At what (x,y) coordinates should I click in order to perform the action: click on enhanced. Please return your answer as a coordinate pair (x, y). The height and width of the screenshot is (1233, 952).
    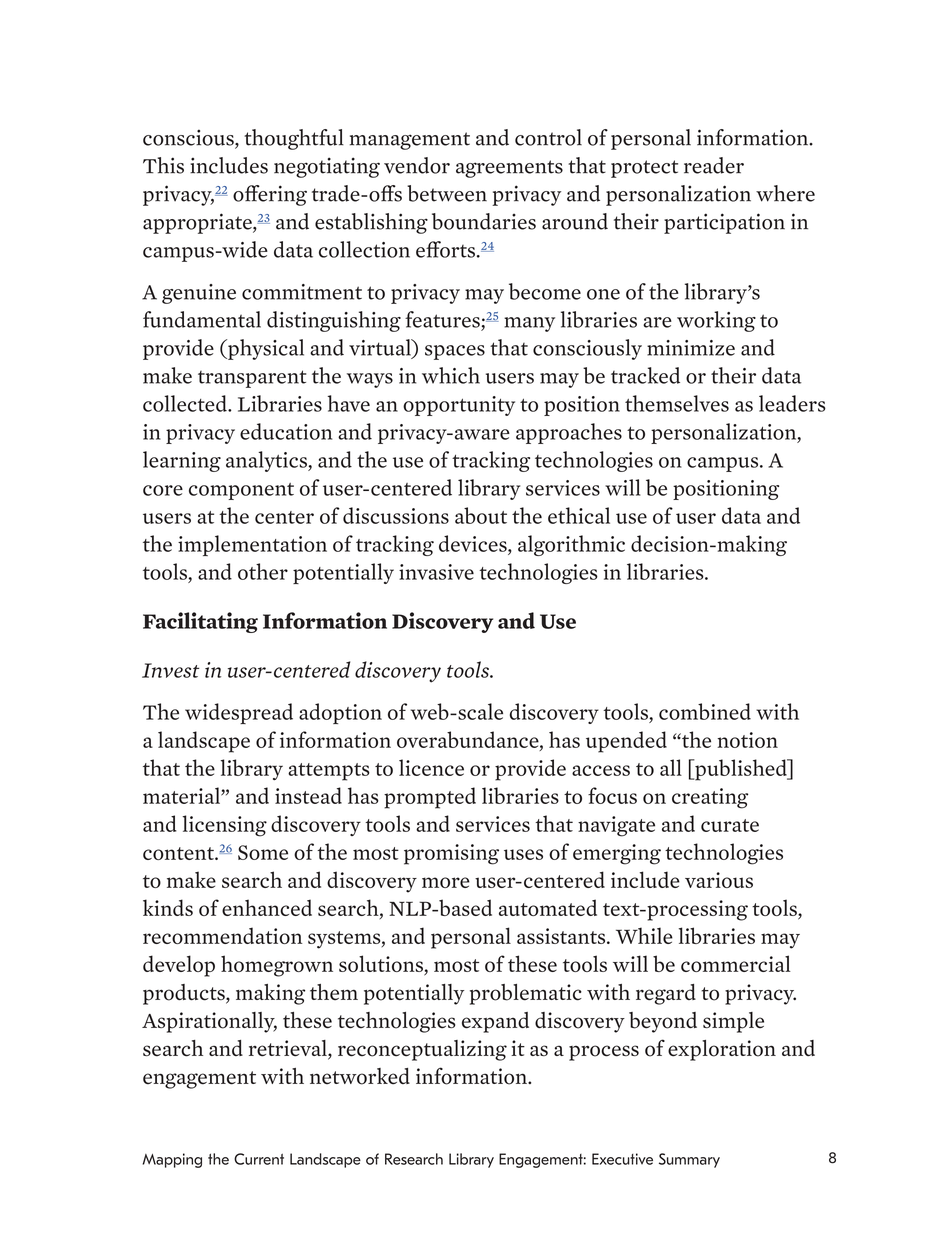
    Looking at the image, I should click on (267, 907).
